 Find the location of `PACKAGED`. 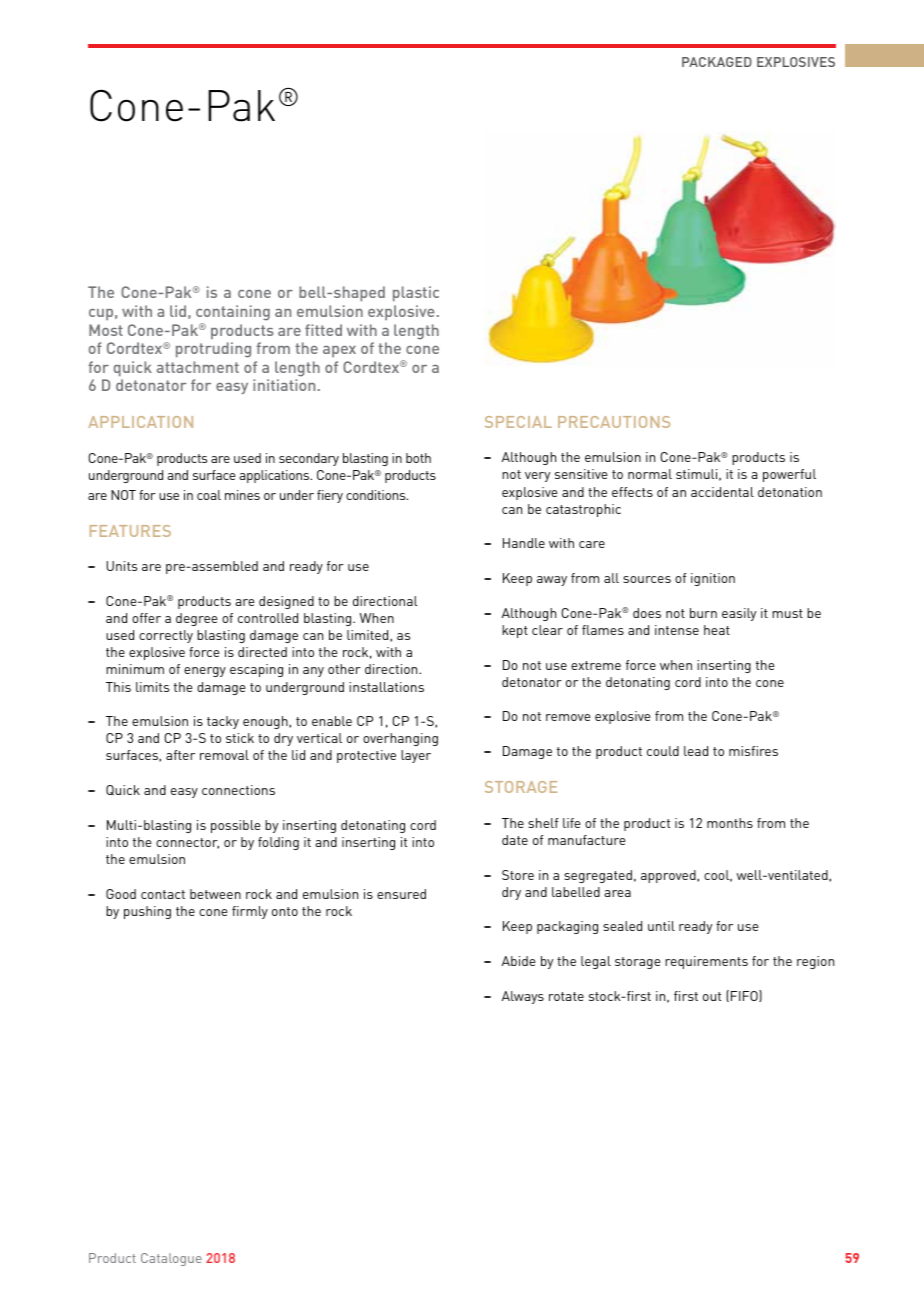

PACKAGED is located at coordinates (717, 62).
